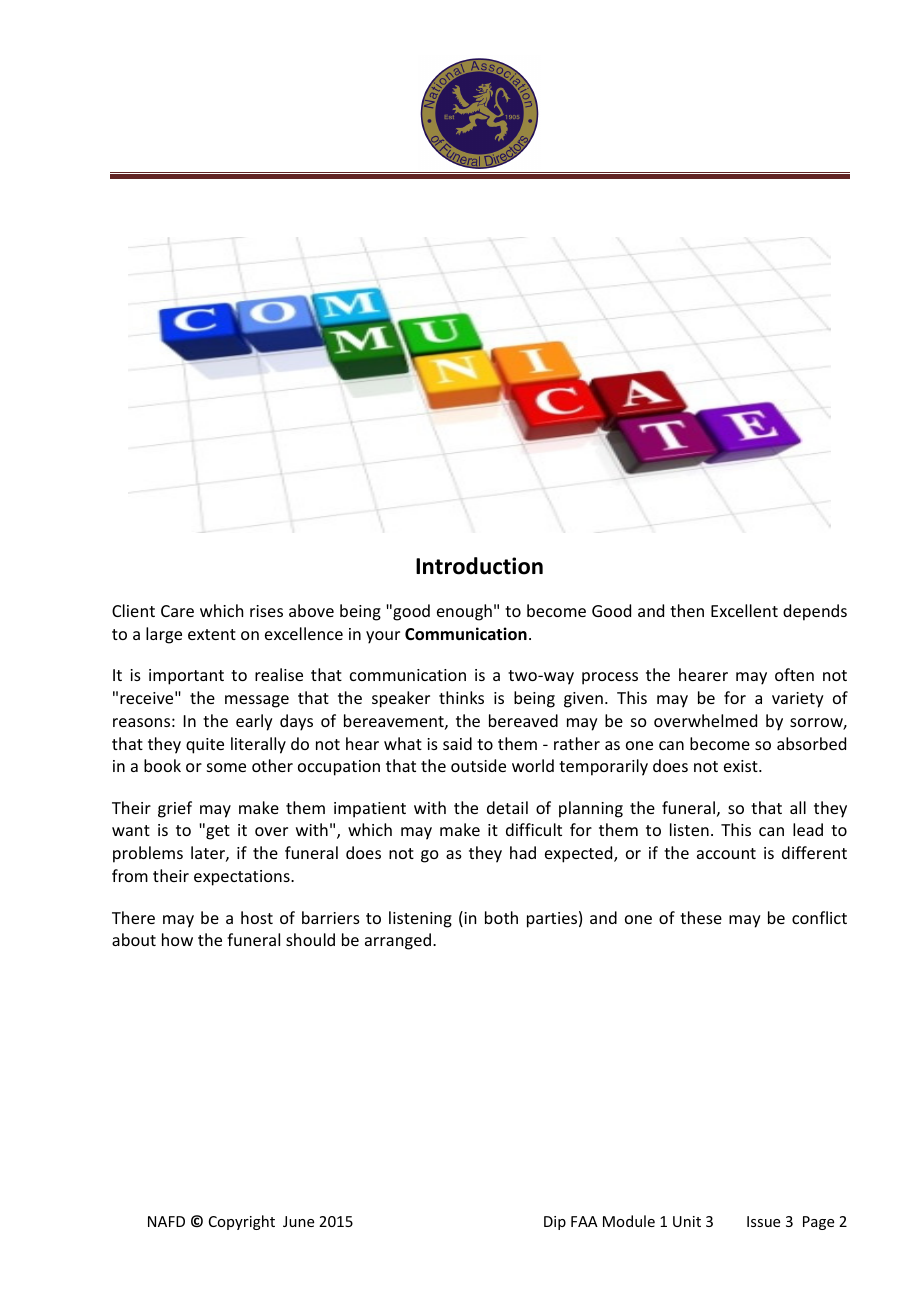 The height and width of the page is (1308, 924). What do you see at coordinates (555, 1223) in the page?
I see `Dip` at bounding box center [555, 1223].
